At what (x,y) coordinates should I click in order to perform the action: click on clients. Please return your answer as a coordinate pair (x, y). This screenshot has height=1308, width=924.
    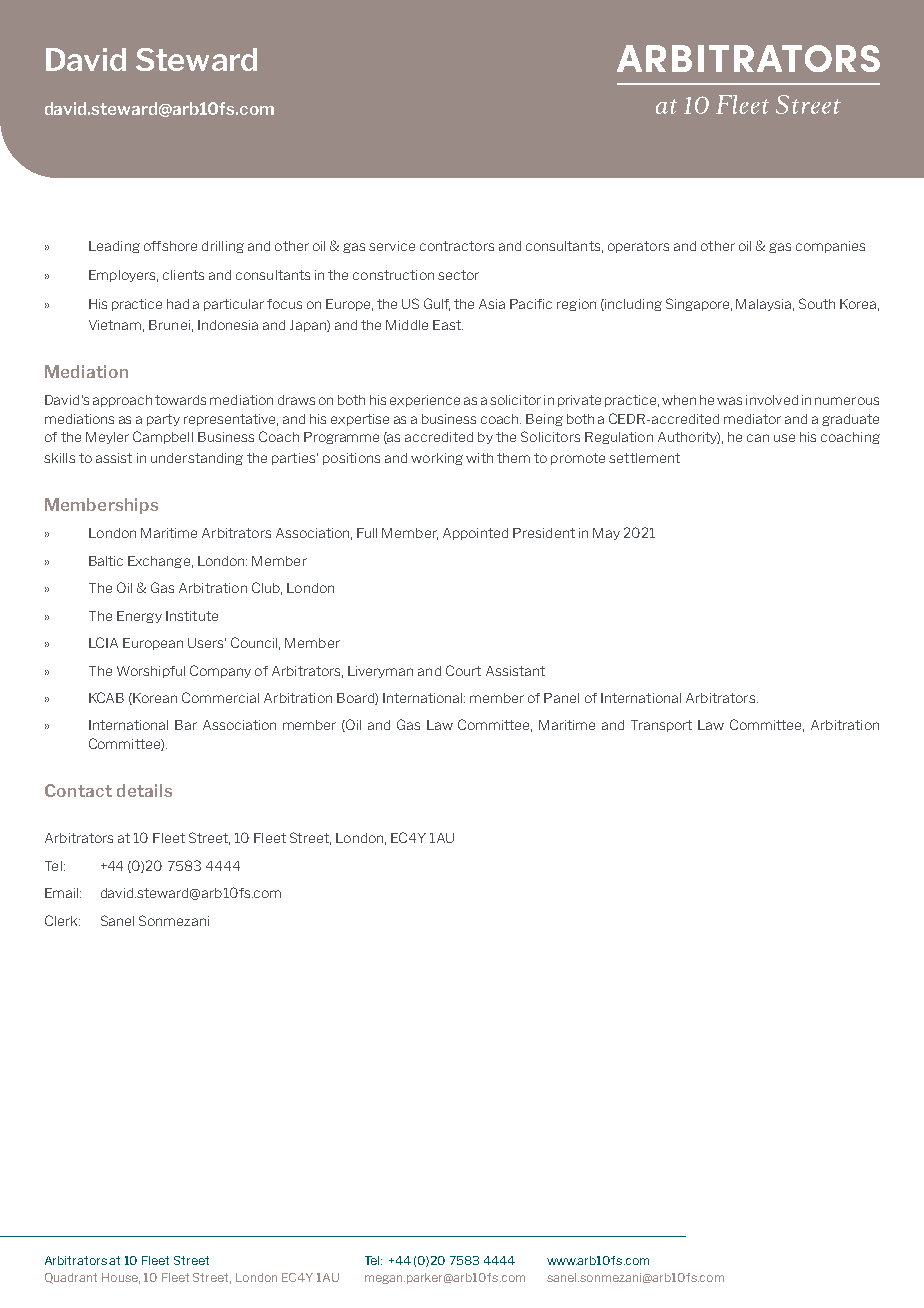
    Looking at the image, I should click on (183, 275).
